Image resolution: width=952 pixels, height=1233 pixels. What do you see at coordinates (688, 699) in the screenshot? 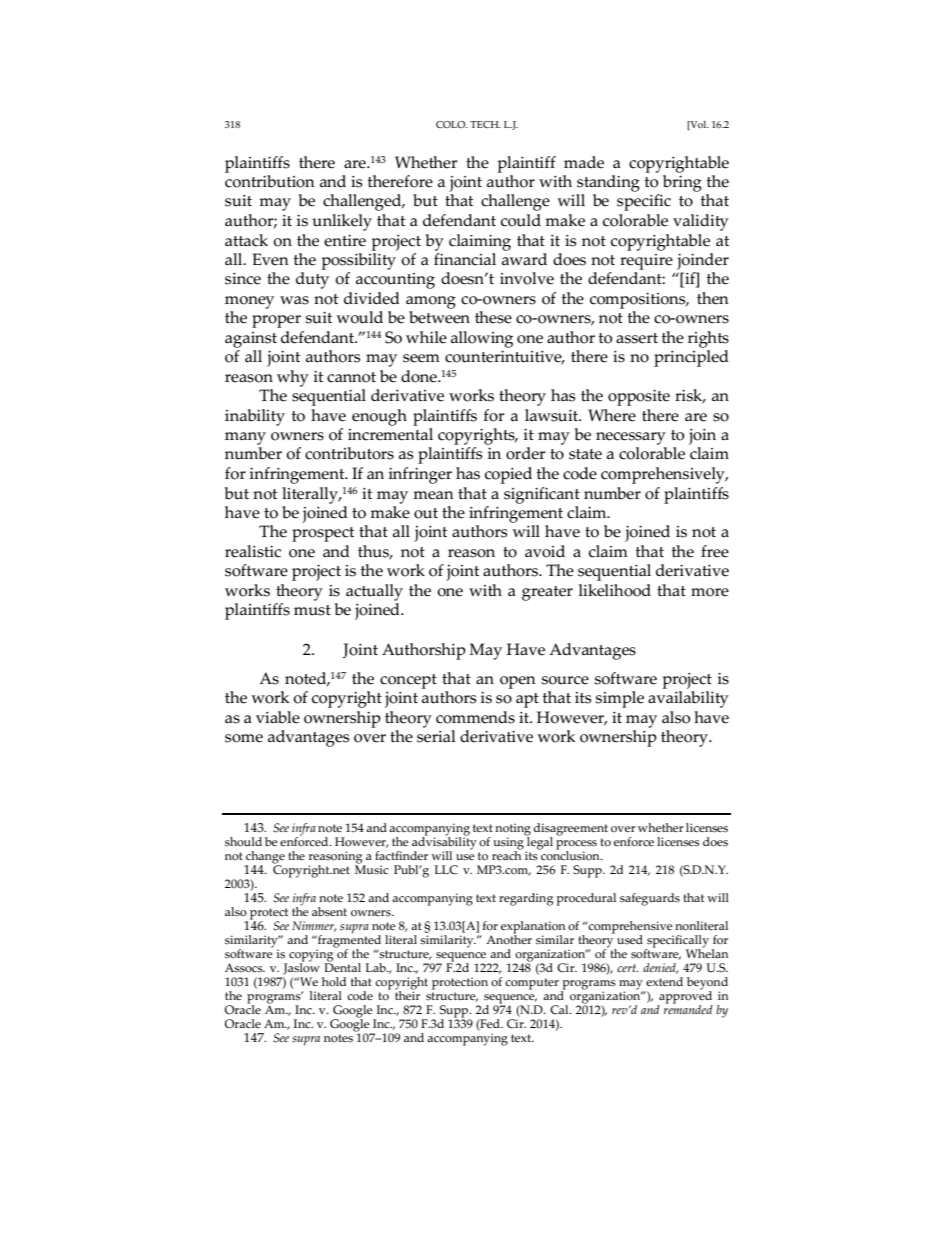
I see `availability` at bounding box center [688, 699].
